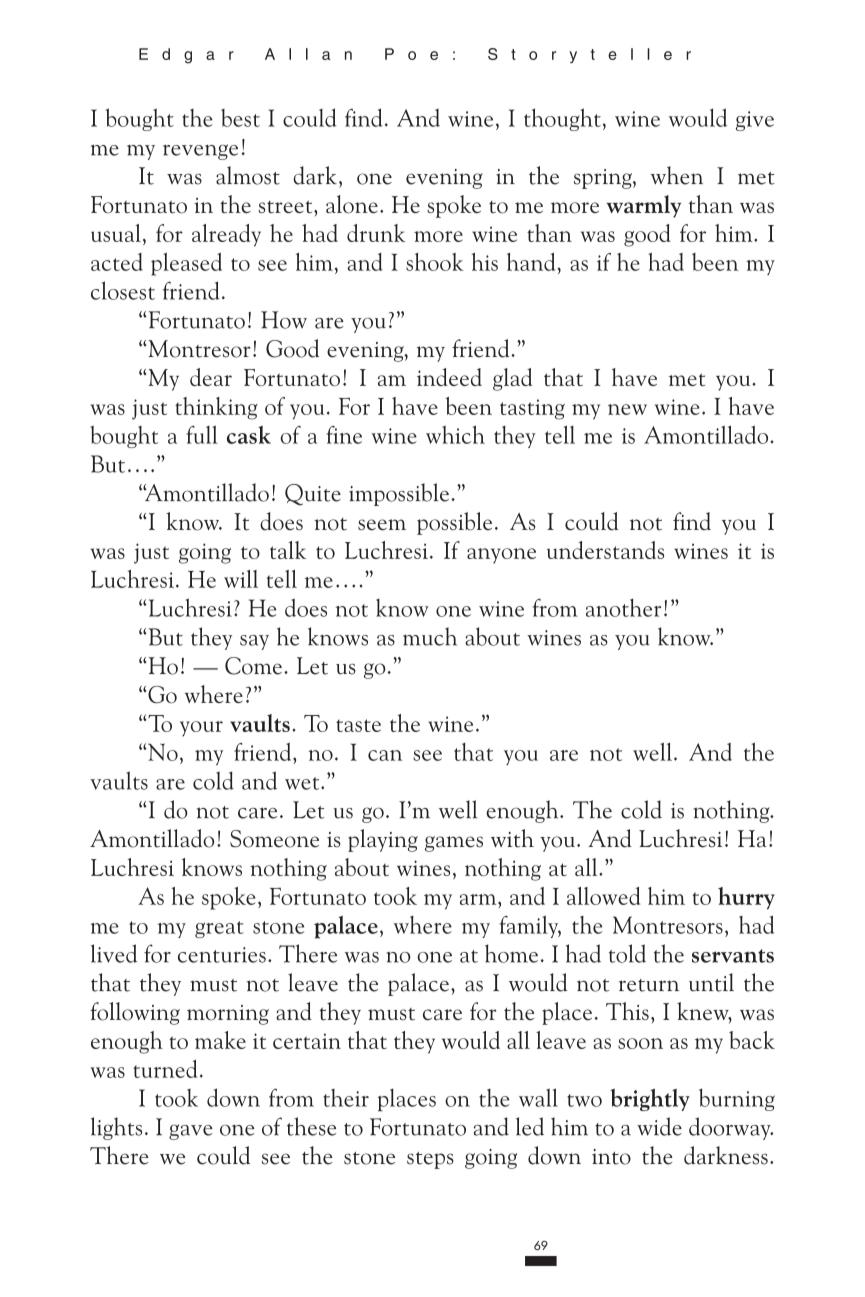 This document has width=865, height=1297. Describe the element at coordinates (352, 204) in the document. I see `alone` at that location.
